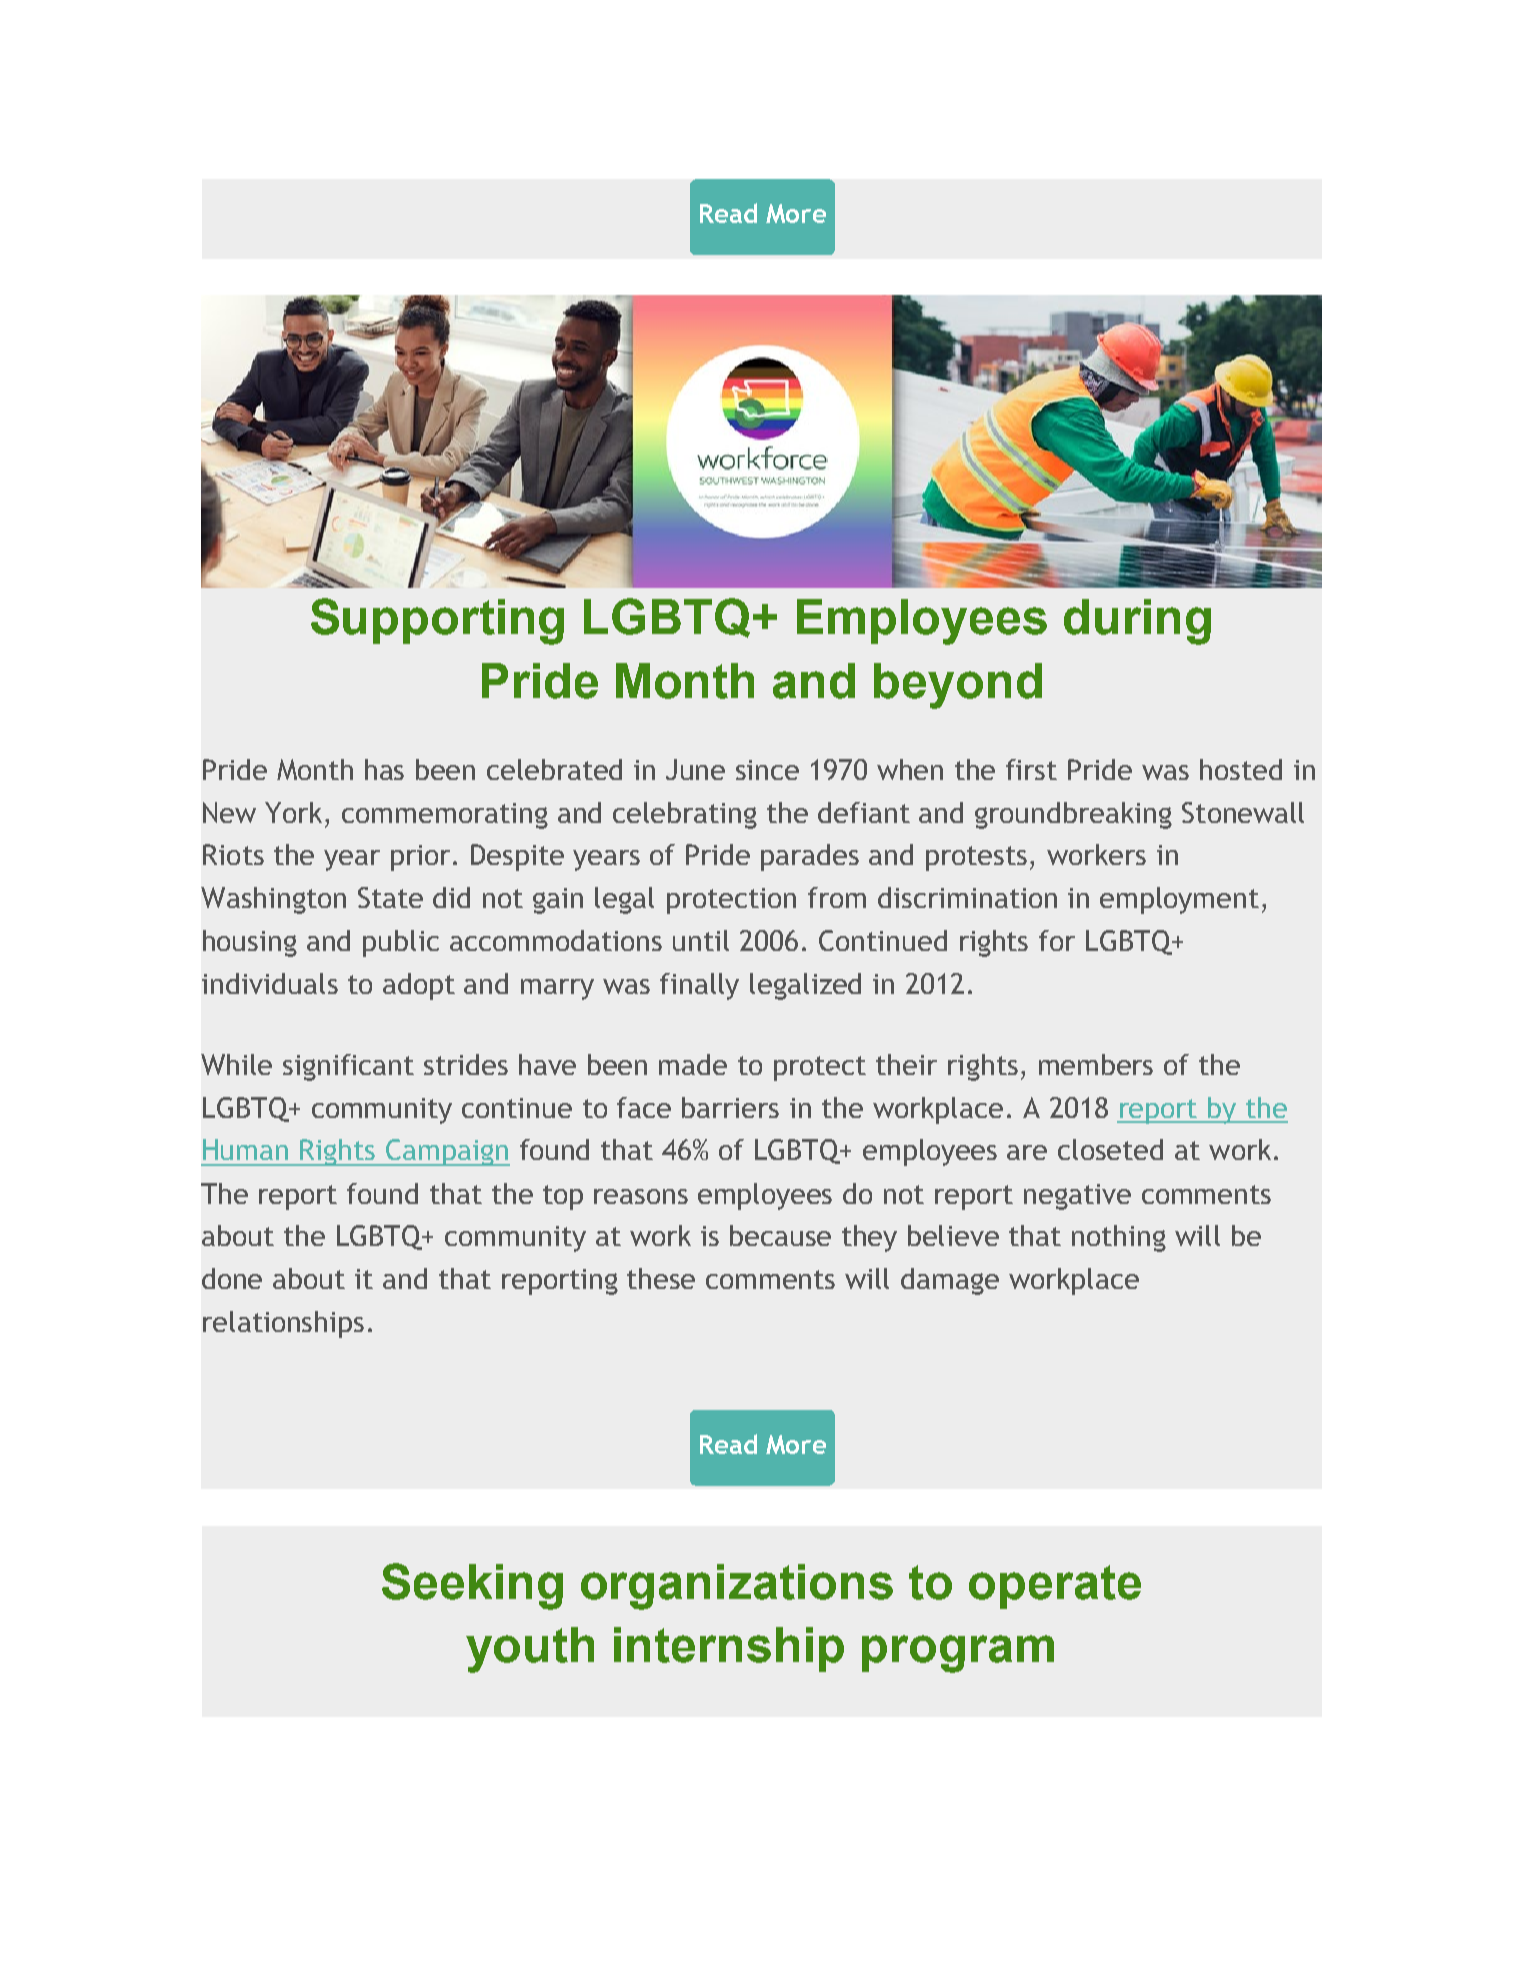 This screenshot has height=1972, width=1523. Describe the element at coordinates (437, 621) in the screenshot. I see `Supporting` at that location.
